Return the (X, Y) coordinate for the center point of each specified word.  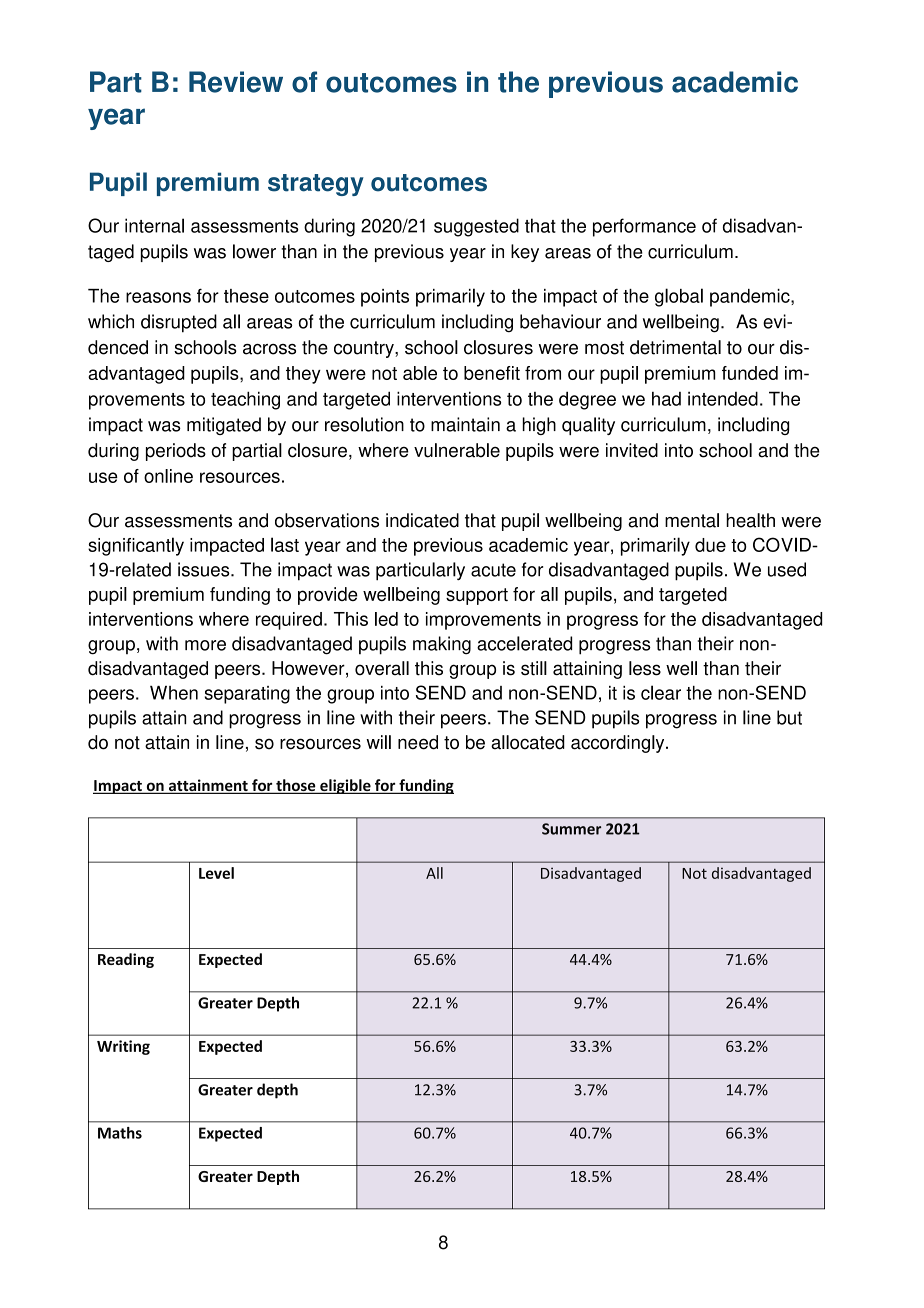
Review (236, 82)
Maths (120, 1133)
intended (723, 398)
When (174, 693)
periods (176, 452)
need (418, 742)
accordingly (619, 744)
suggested (476, 227)
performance (644, 227)
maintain (465, 424)
